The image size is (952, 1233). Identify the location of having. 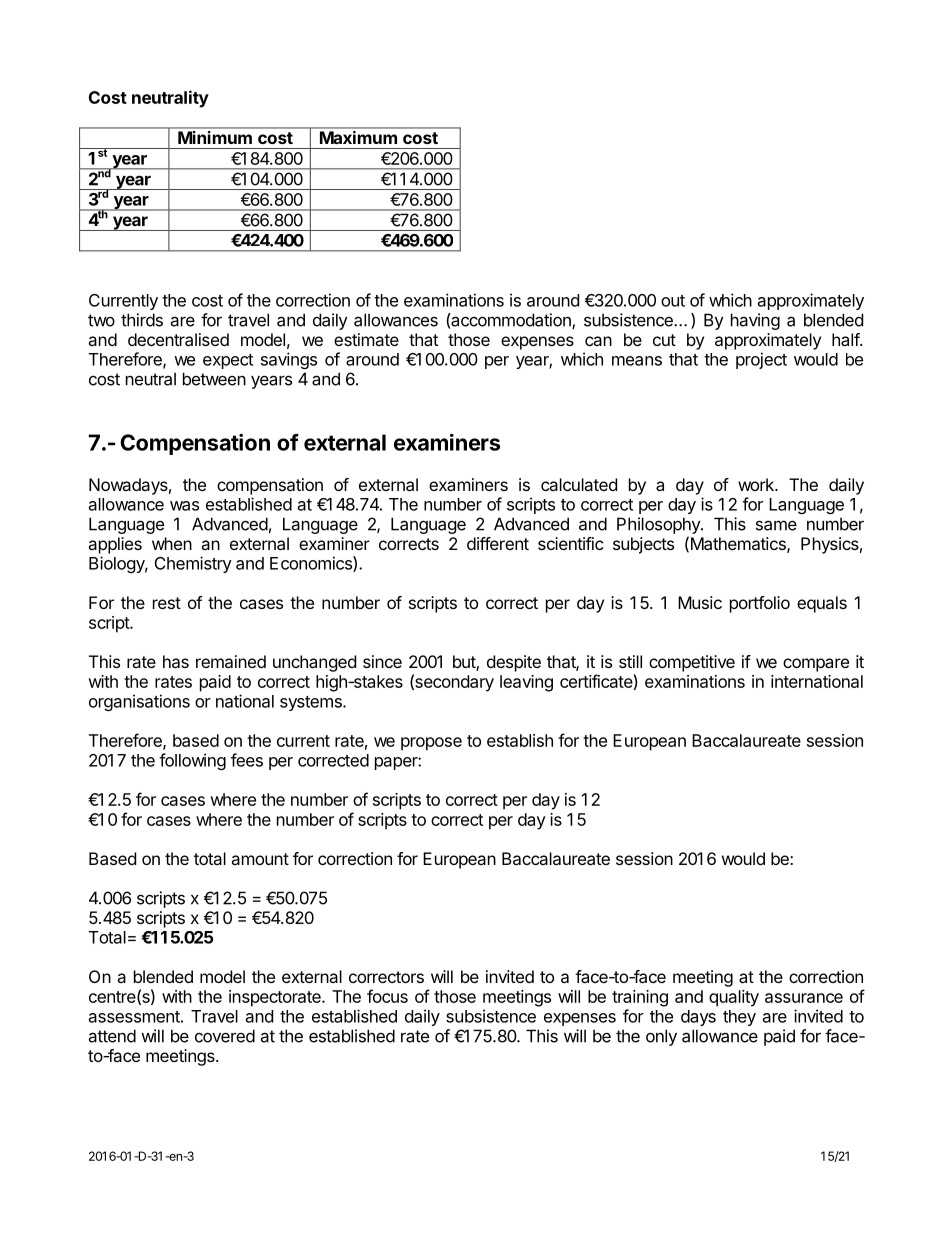
(755, 321).
